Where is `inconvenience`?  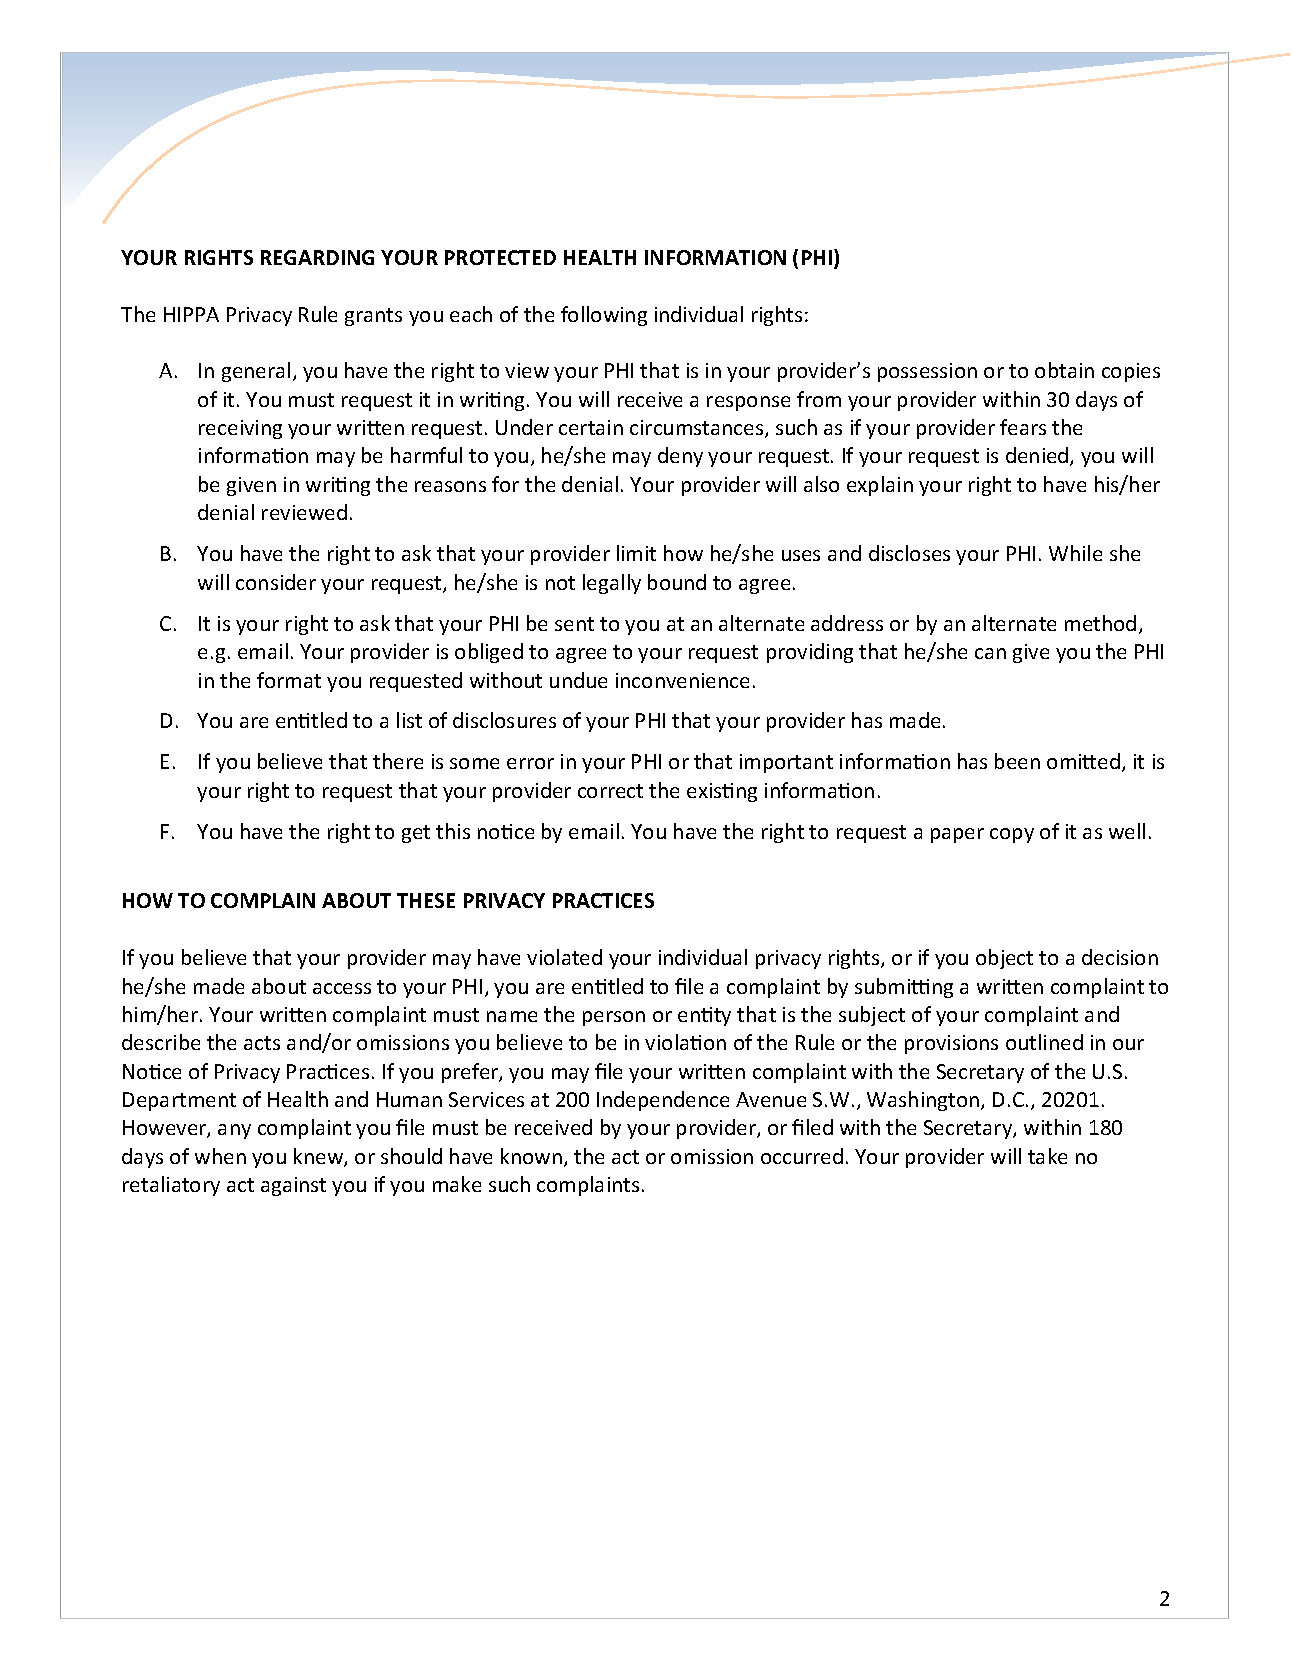
inconvenience is located at coordinates (682, 680).
